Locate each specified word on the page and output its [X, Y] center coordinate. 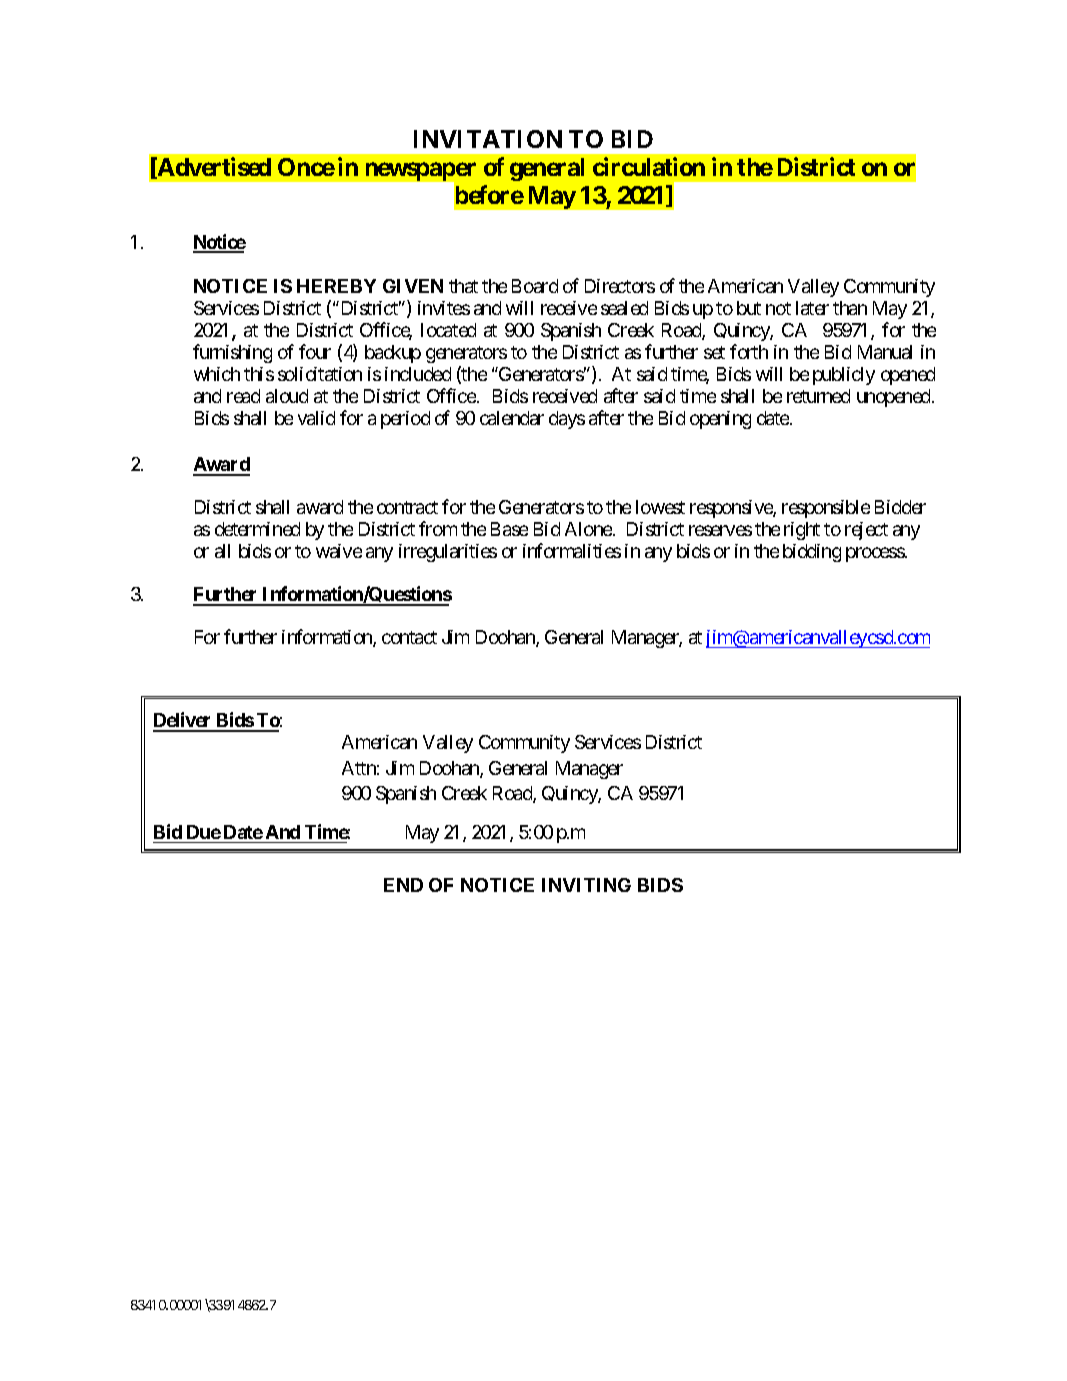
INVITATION [488, 139]
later [812, 308]
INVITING [586, 885]
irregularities [448, 553]
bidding [812, 553]
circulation [649, 166]
